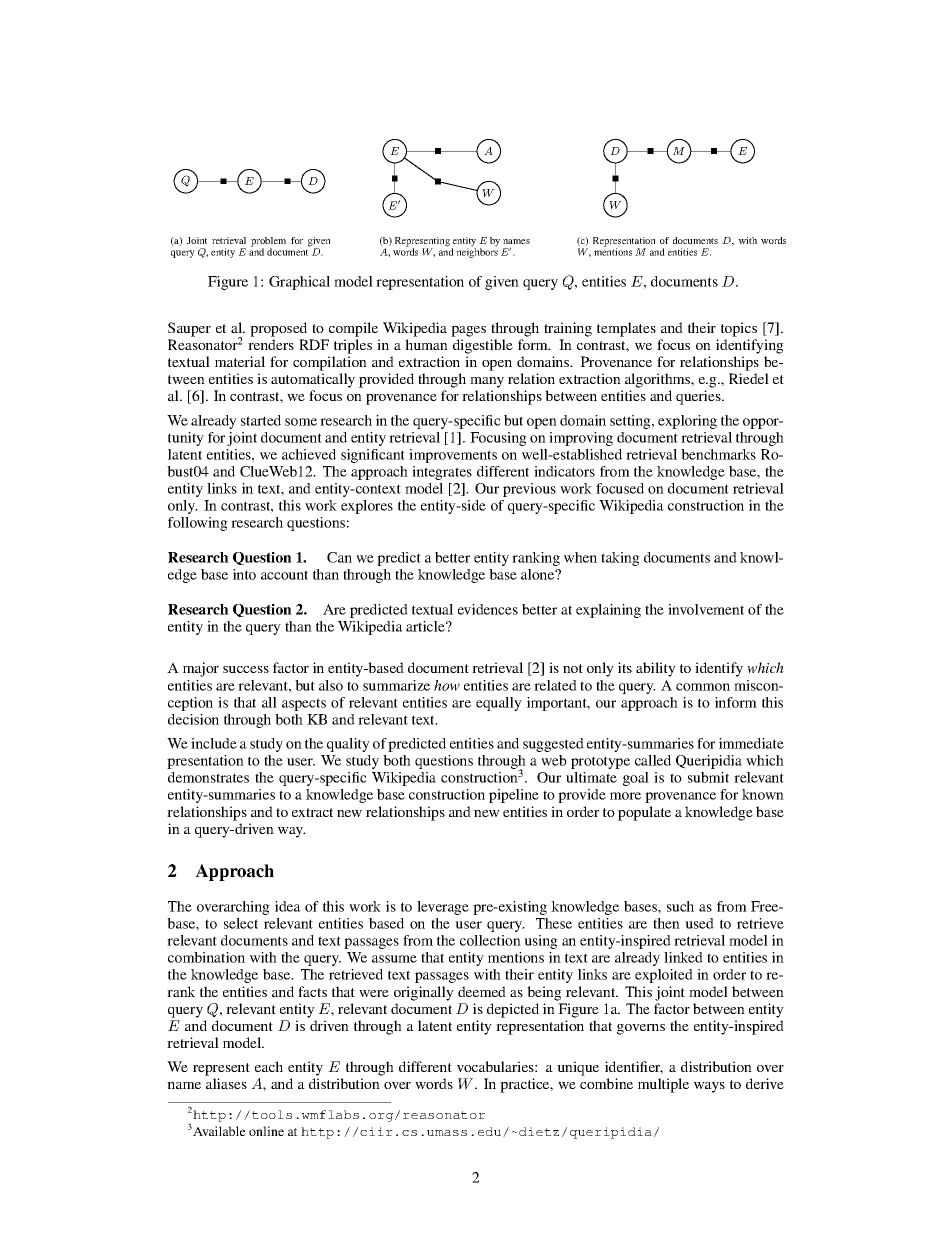 Image resolution: width=952 pixels, height=1233 pixels. What do you see at coordinates (268, 243) in the screenshot?
I see `problem` at bounding box center [268, 243].
